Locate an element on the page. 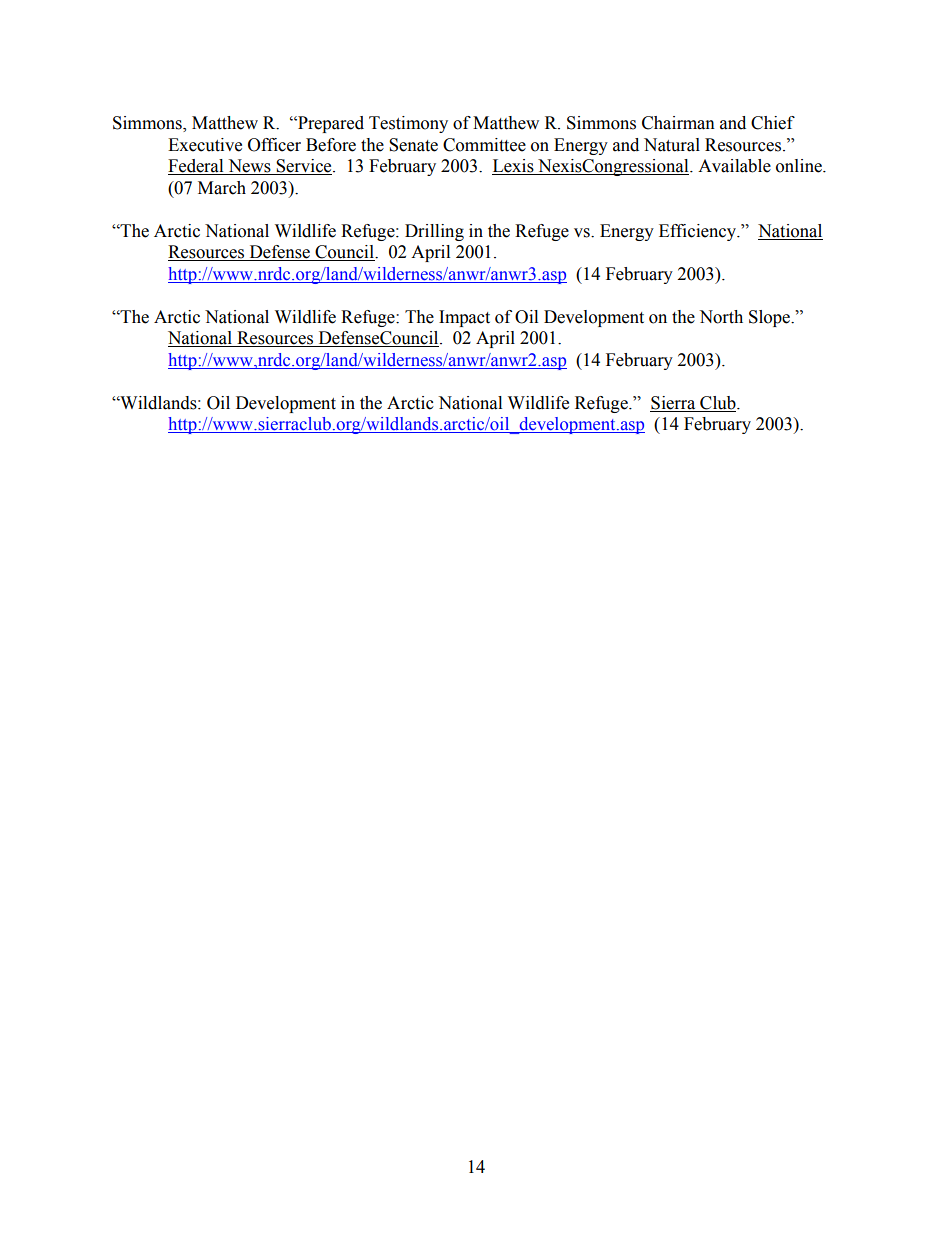 The height and width of the image is (1233, 952). Slope is located at coordinates (771, 318).
